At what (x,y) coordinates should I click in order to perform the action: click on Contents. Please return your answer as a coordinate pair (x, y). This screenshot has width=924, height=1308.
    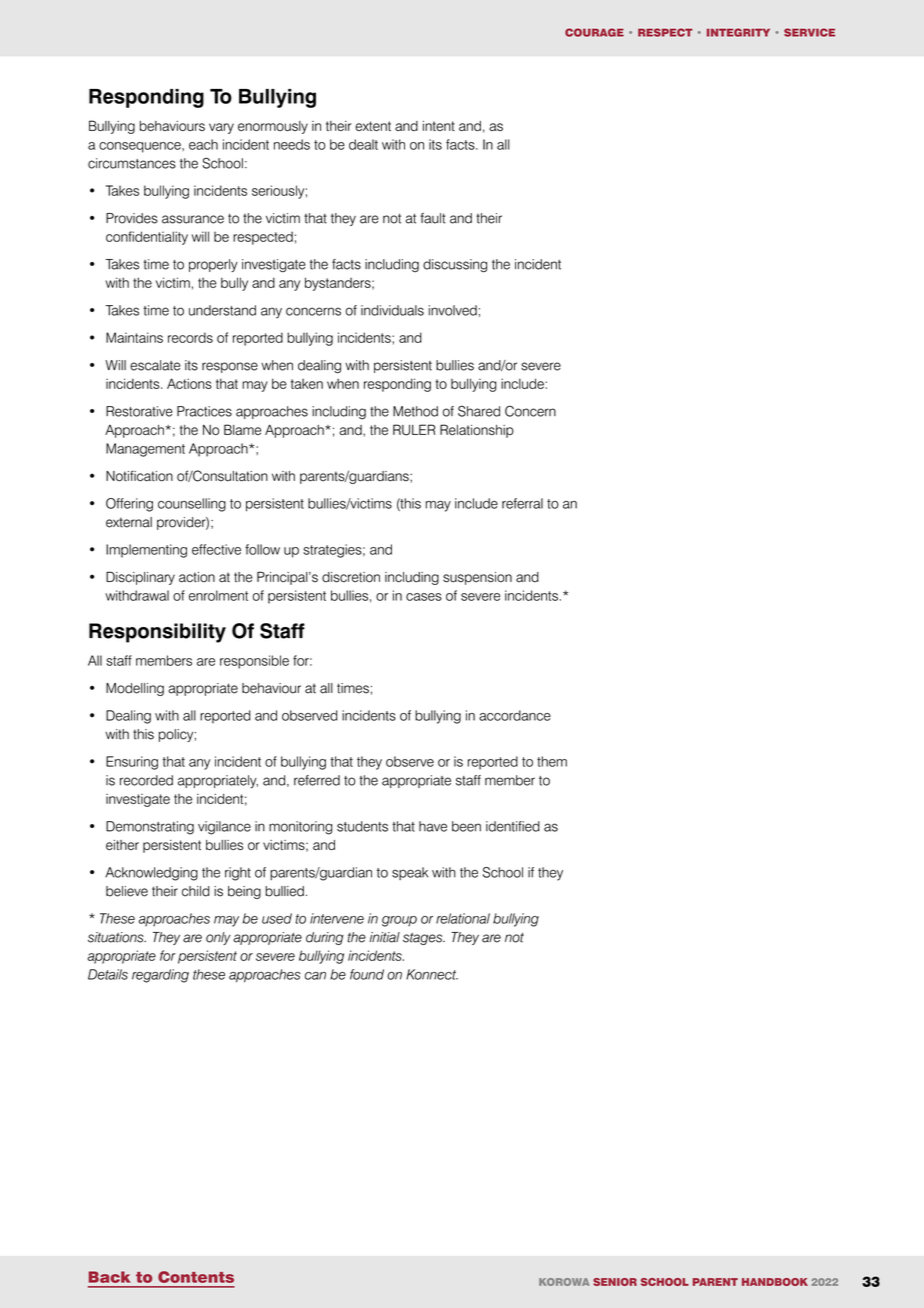
    Looking at the image, I should click on (196, 1277).
